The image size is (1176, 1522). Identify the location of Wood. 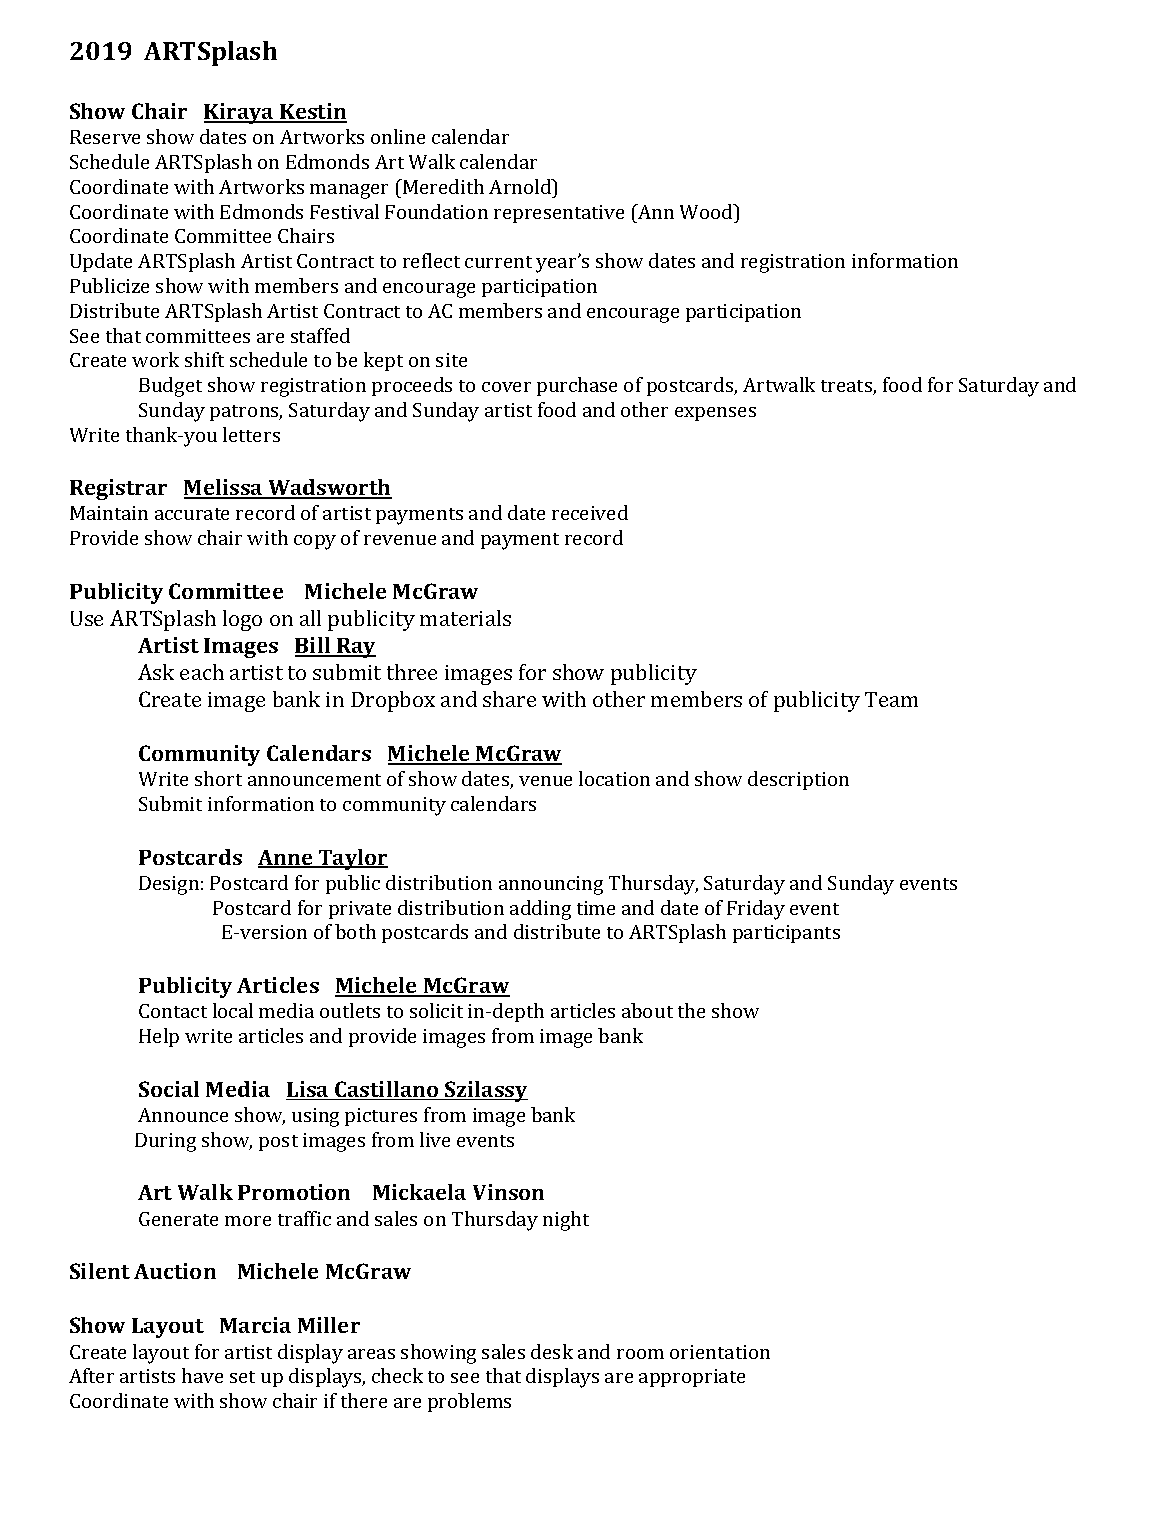
(707, 211).
